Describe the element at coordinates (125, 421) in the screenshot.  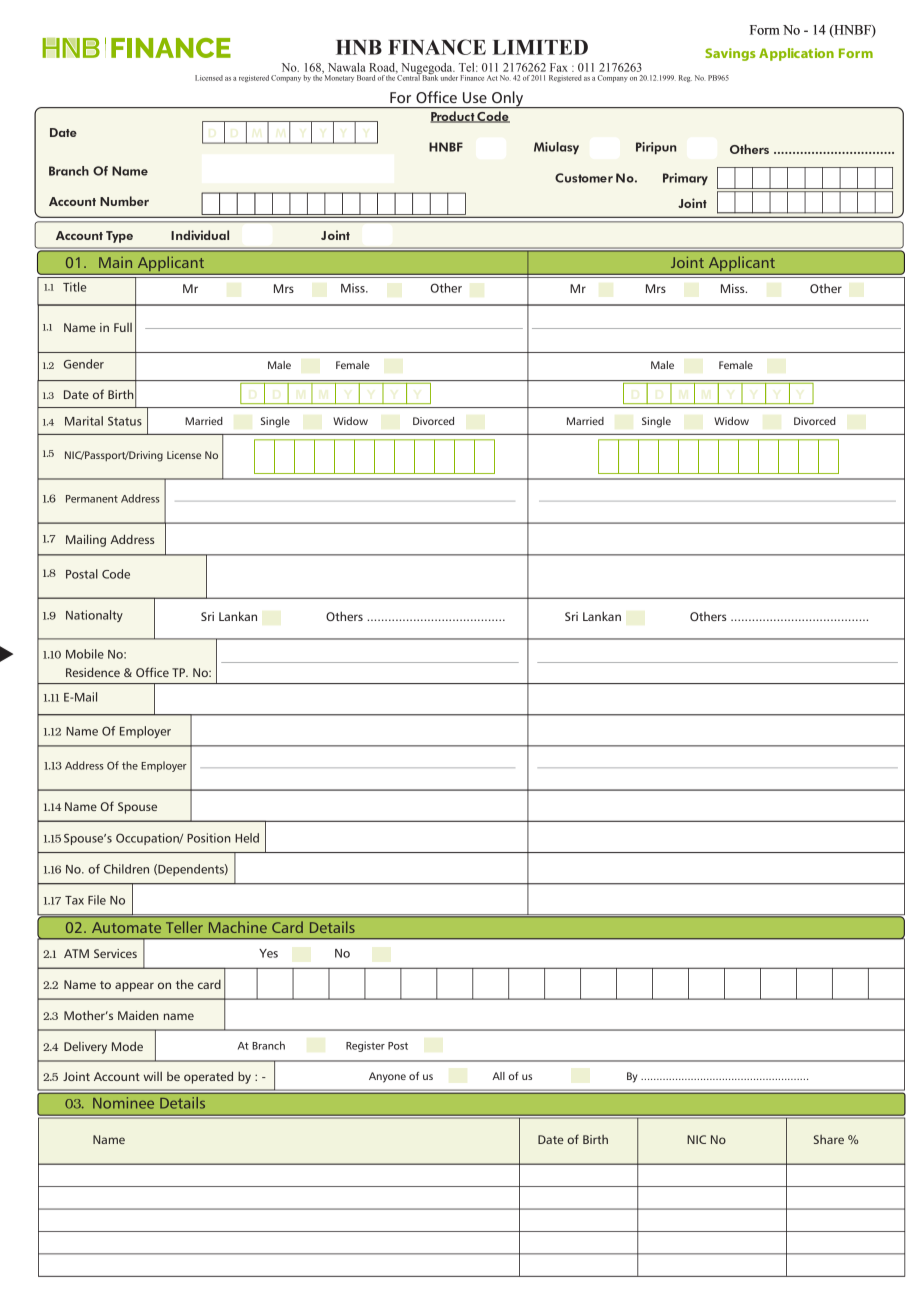
I see `Status` at that location.
